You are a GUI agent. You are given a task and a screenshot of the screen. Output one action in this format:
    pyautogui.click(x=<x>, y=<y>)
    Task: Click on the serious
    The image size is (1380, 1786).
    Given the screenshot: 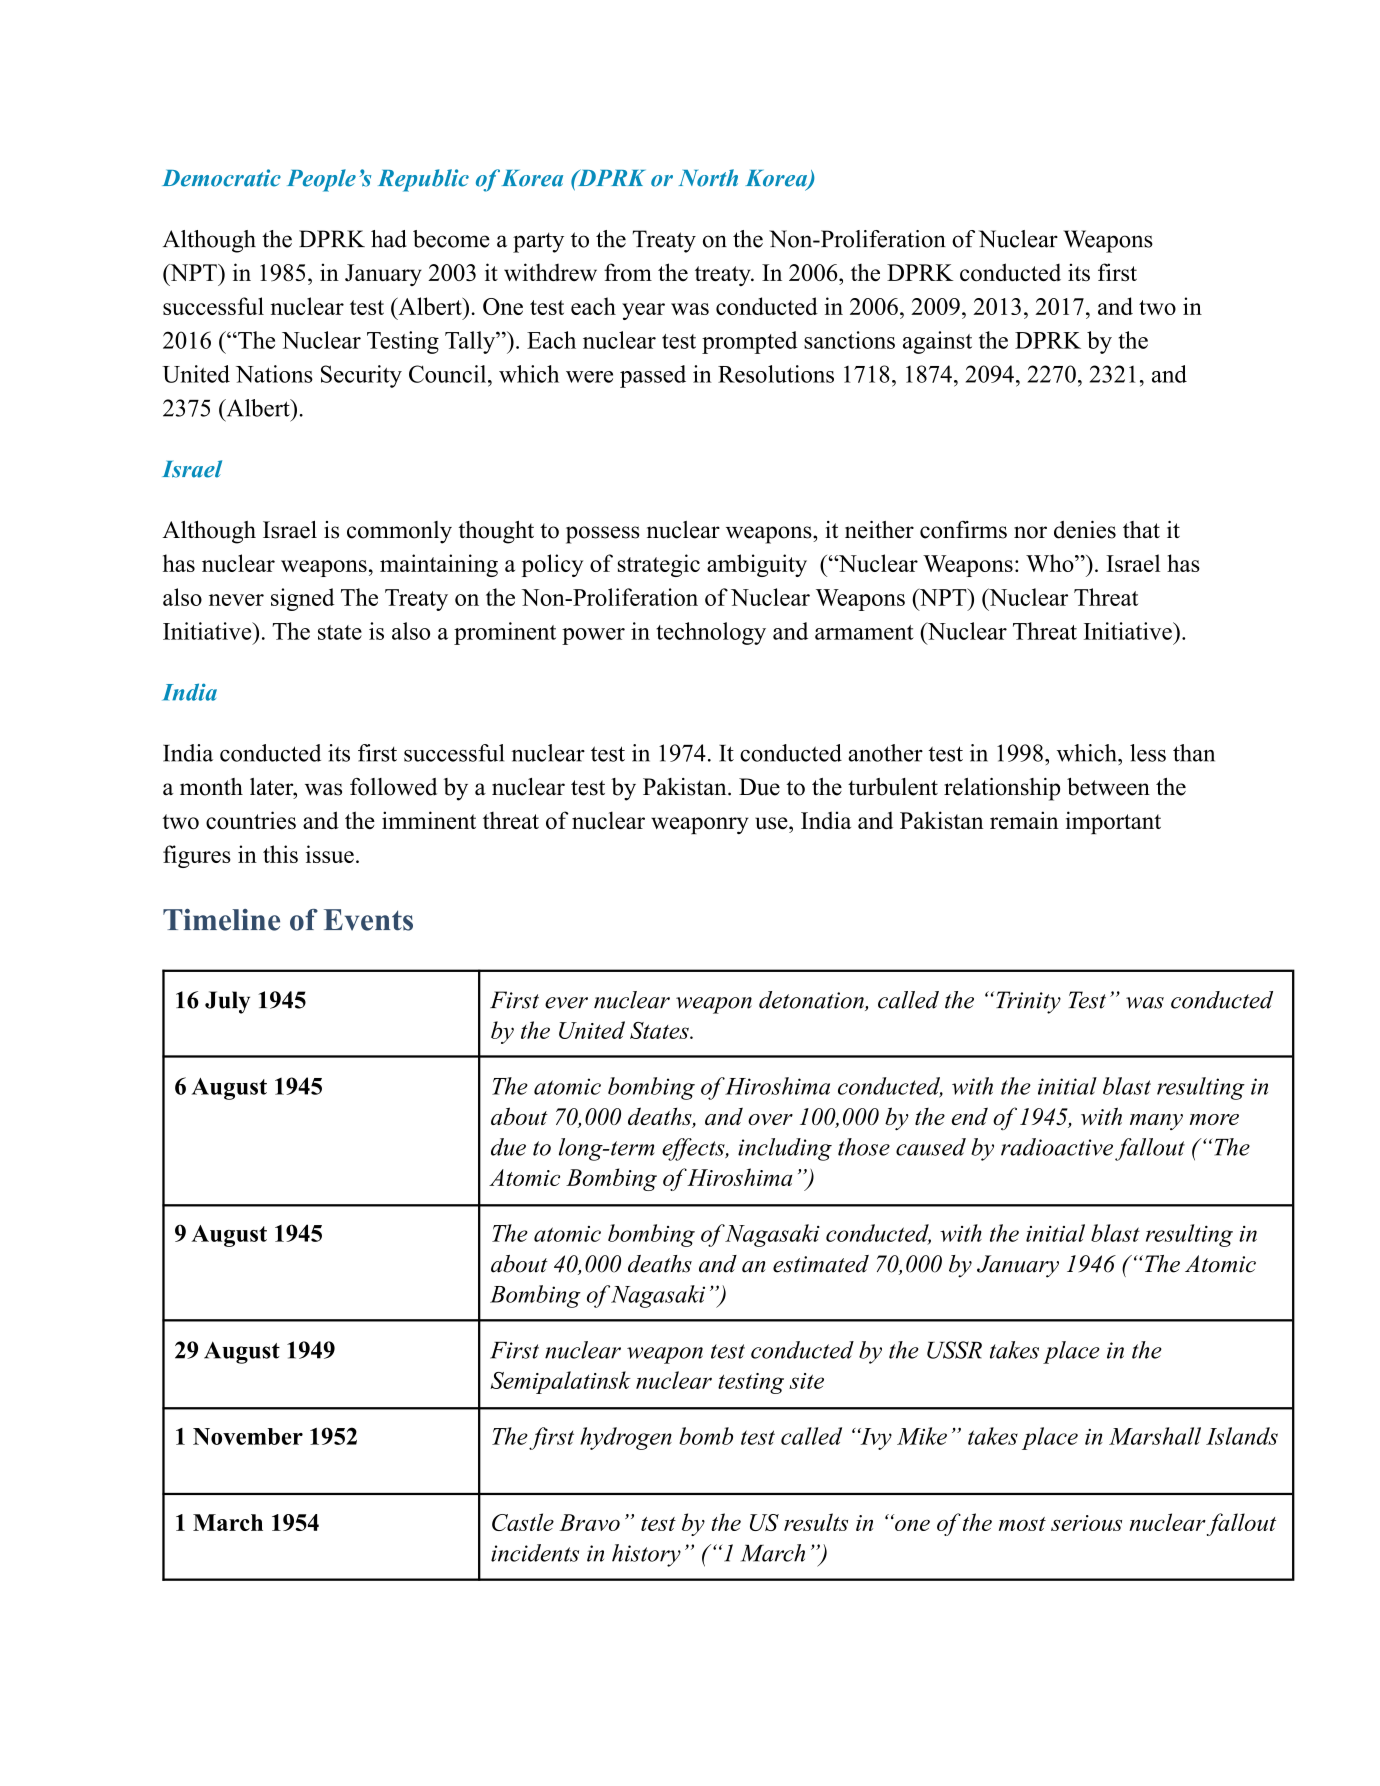 What is the action you would take?
    pyautogui.click(x=1086, y=1523)
